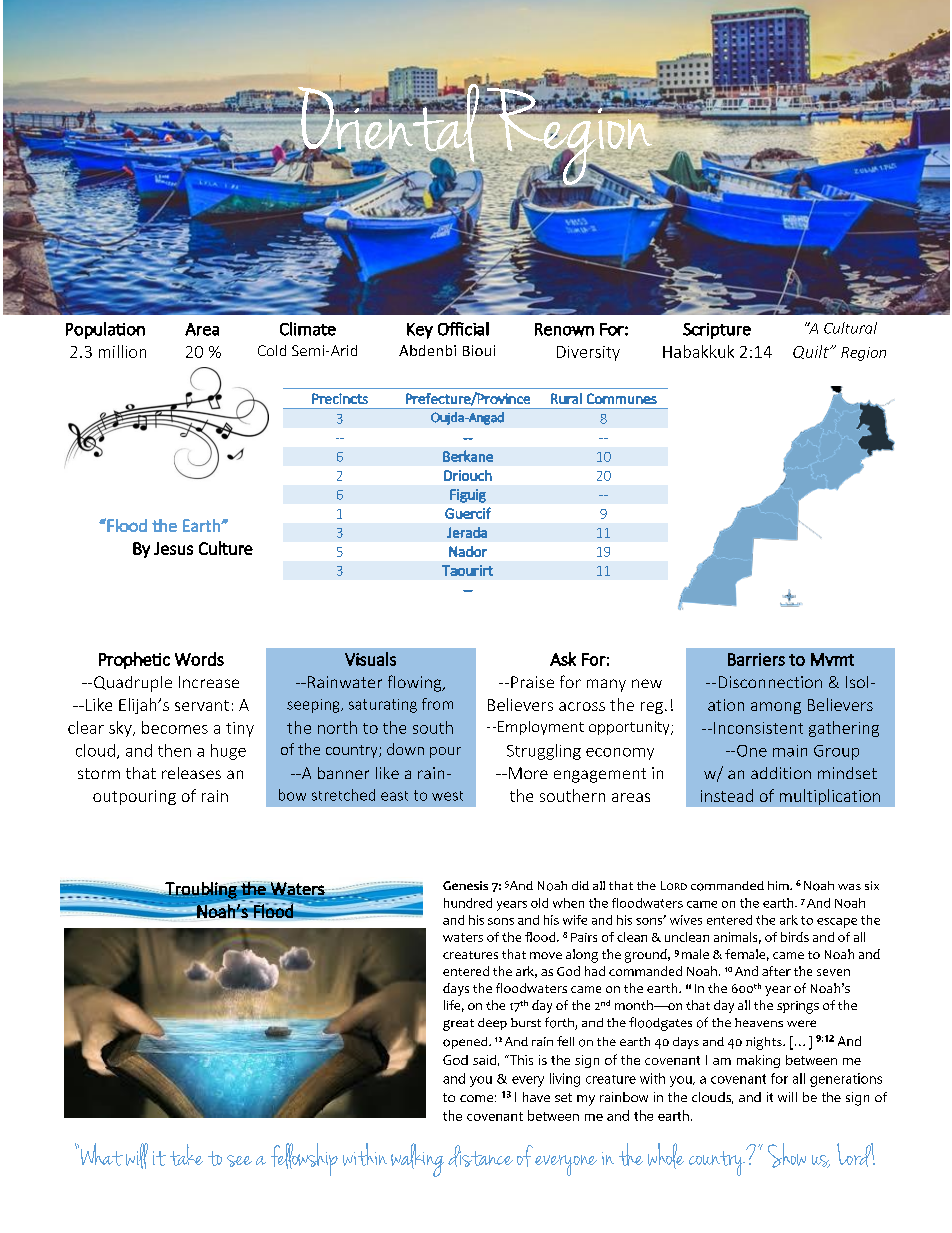 This page has height=1233, width=952. What do you see at coordinates (790, 751) in the page?
I see `main` at bounding box center [790, 751].
